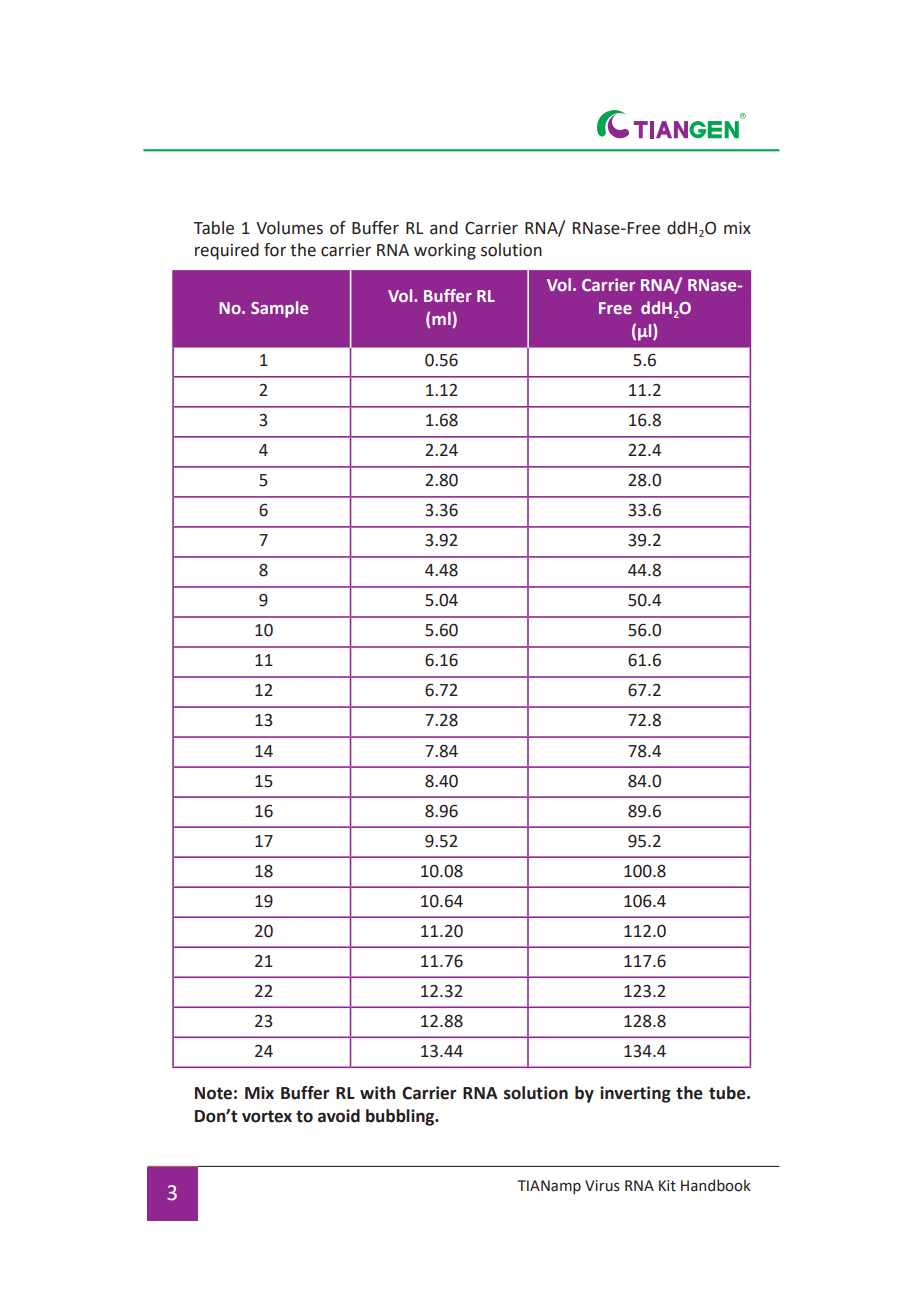 Image resolution: width=924 pixels, height=1297 pixels. Describe the element at coordinates (339, 1116) in the screenshot. I see `avoid` at that location.
